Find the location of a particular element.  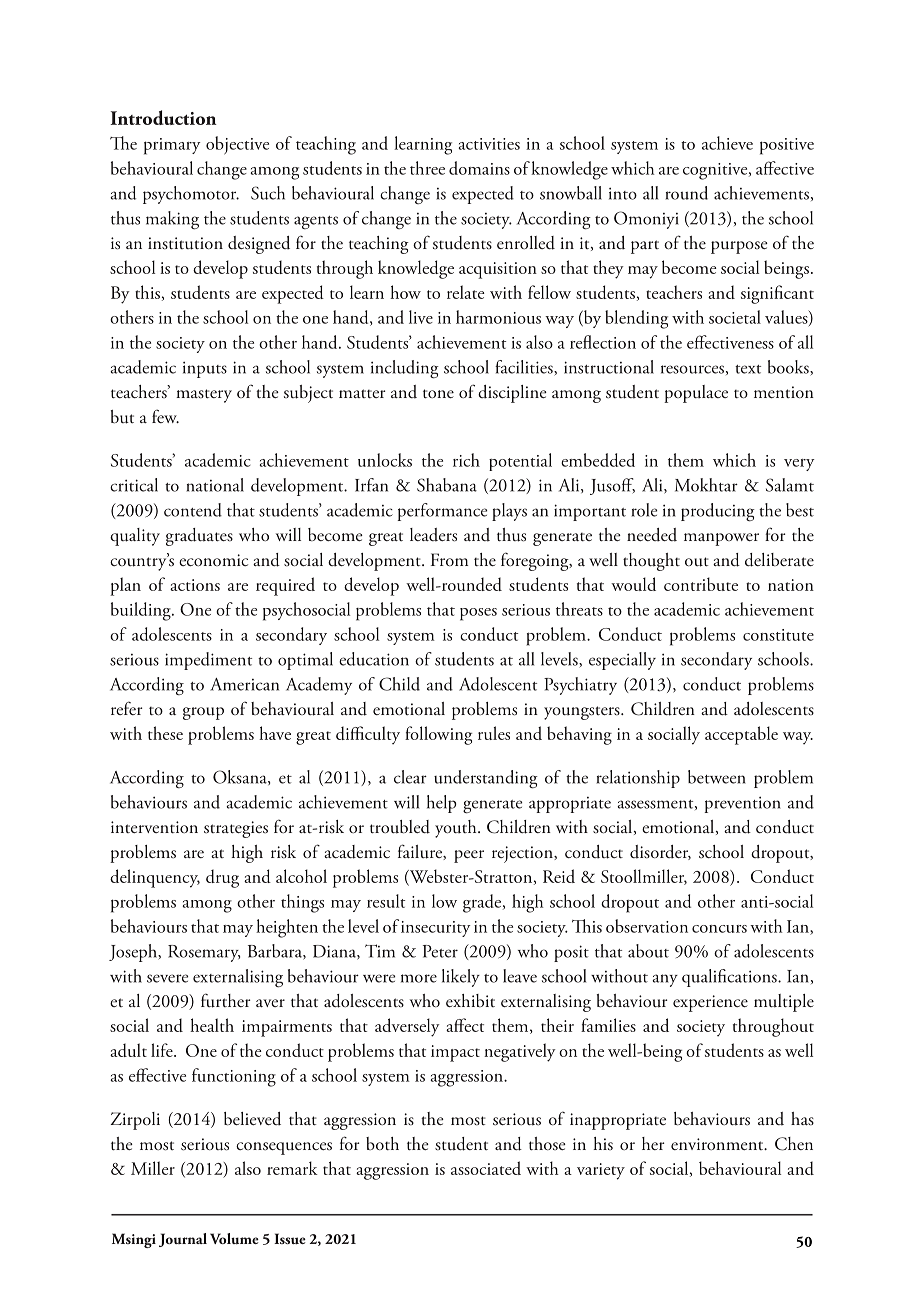

disorder is located at coordinates (660, 852).
